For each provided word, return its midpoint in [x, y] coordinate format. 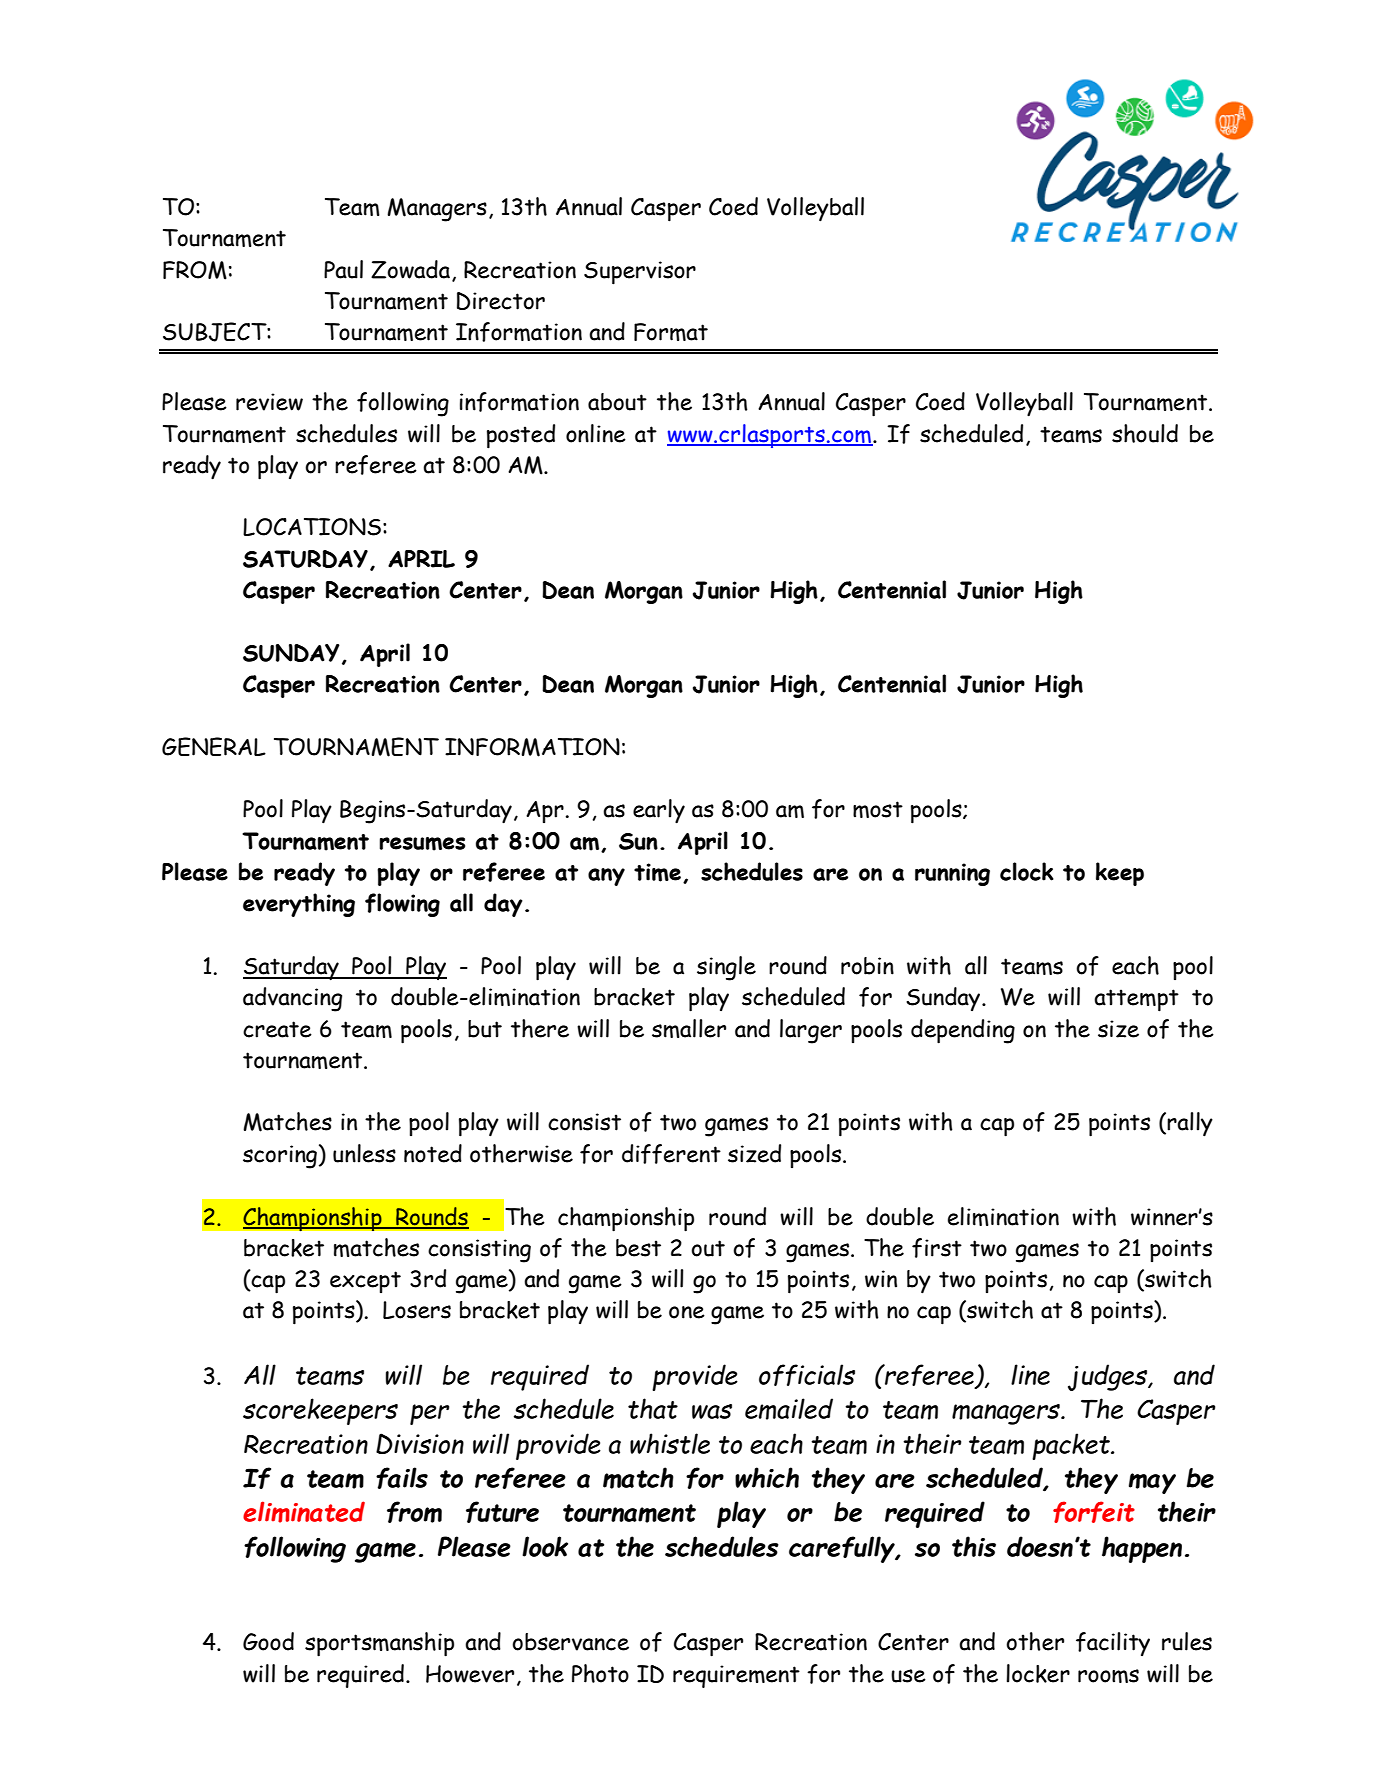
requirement [736, 1676]
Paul [343, 269]
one [687, 1312]
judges [1109, 1377]
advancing [292, 999]
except [365, 1282]
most [878, 809]
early [659, 811]
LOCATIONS [312, 527]
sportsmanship [379, 1644]
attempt [1136, 1000]
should [1145, 433]
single [726, 968]
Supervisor [640, 273]
